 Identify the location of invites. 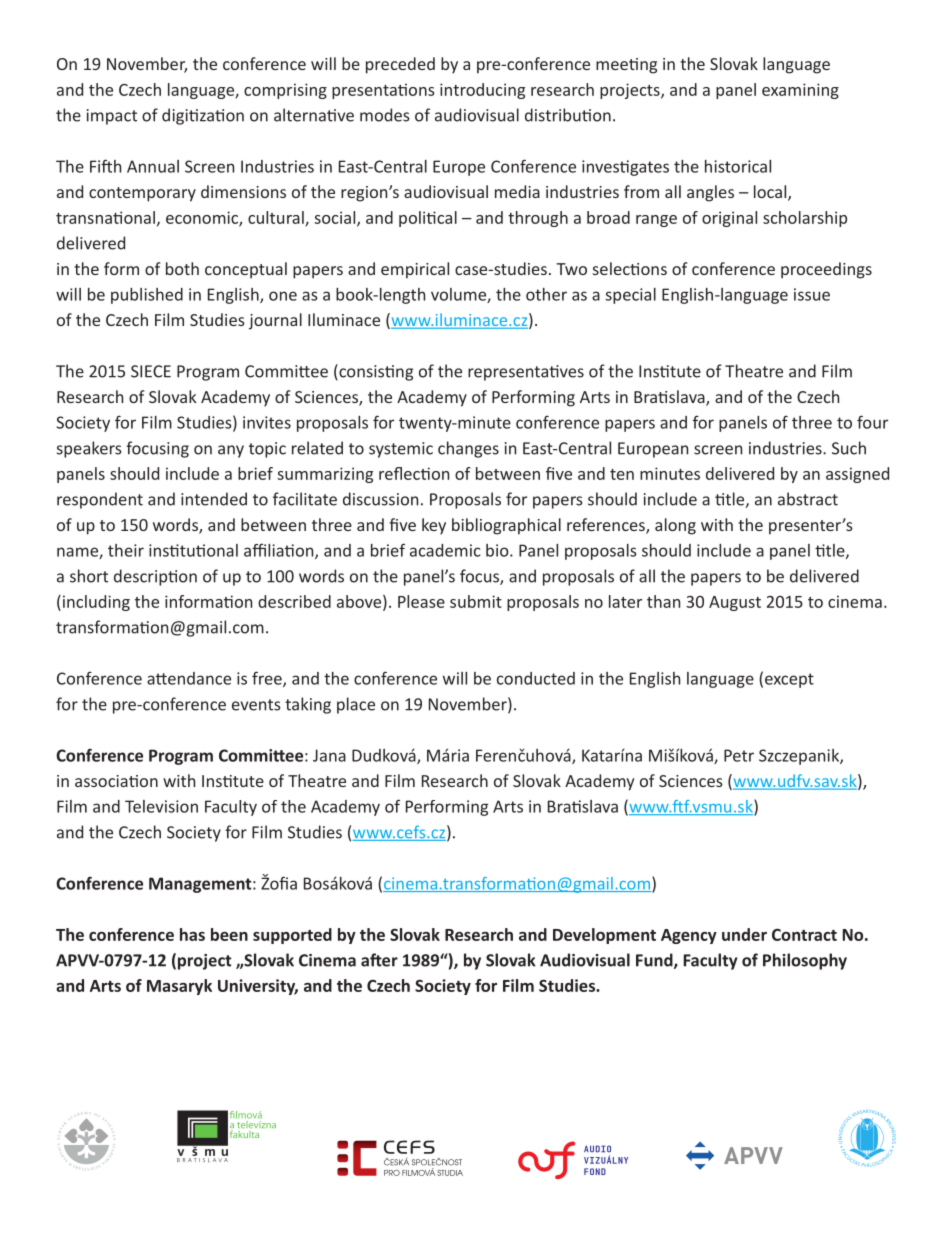
(267, 422).
